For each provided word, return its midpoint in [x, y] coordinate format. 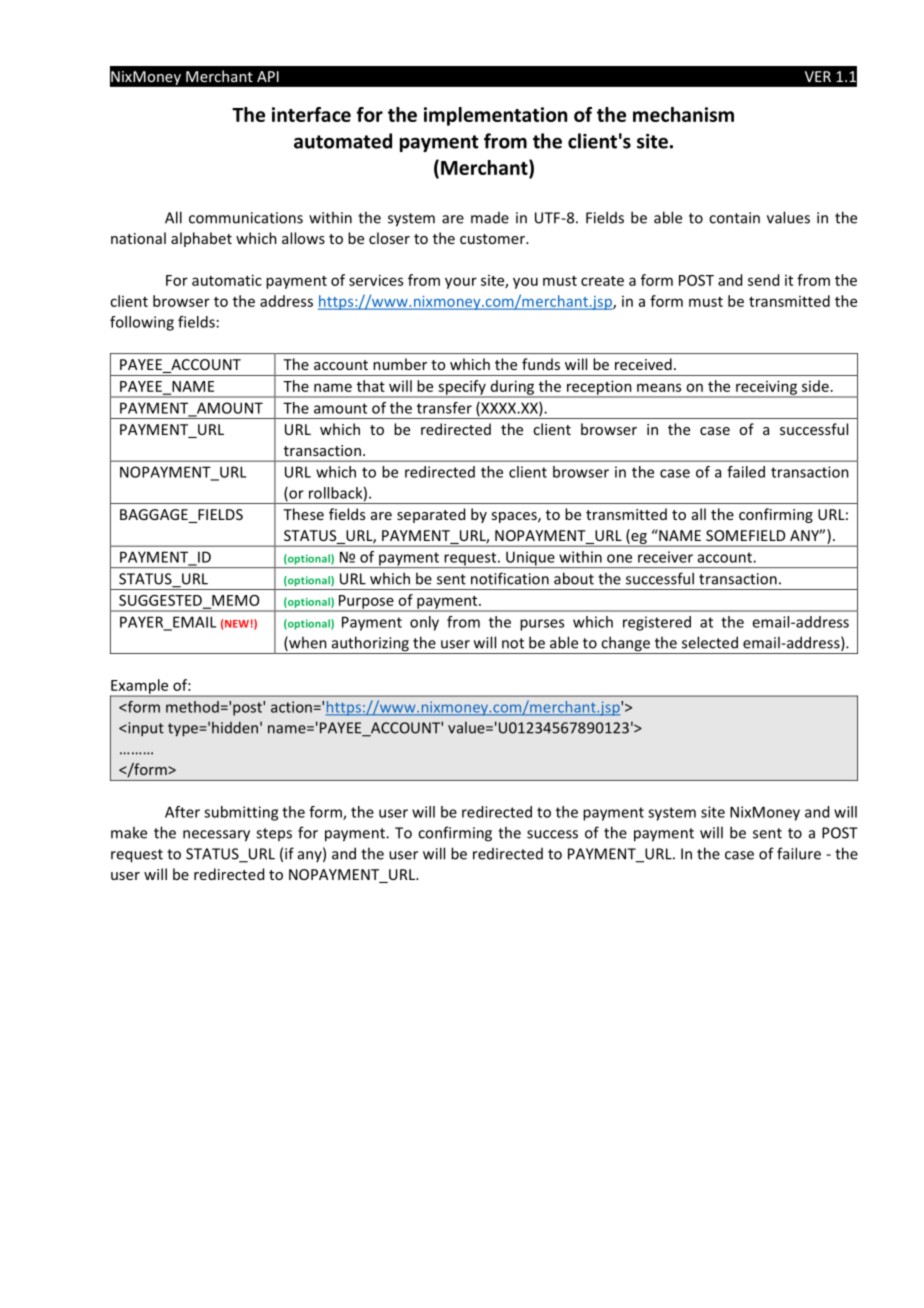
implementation [495, 116]
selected [710, 642]
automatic [227, 280]
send [763, 280]
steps [274, 834]
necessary [216, 836]
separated [431, 515]
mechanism [683, 114]
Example [140, 687]
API [268, 76]
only [424, 623]
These [303, 514]
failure [799, 853]
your [461, 283]
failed [746, 472]
